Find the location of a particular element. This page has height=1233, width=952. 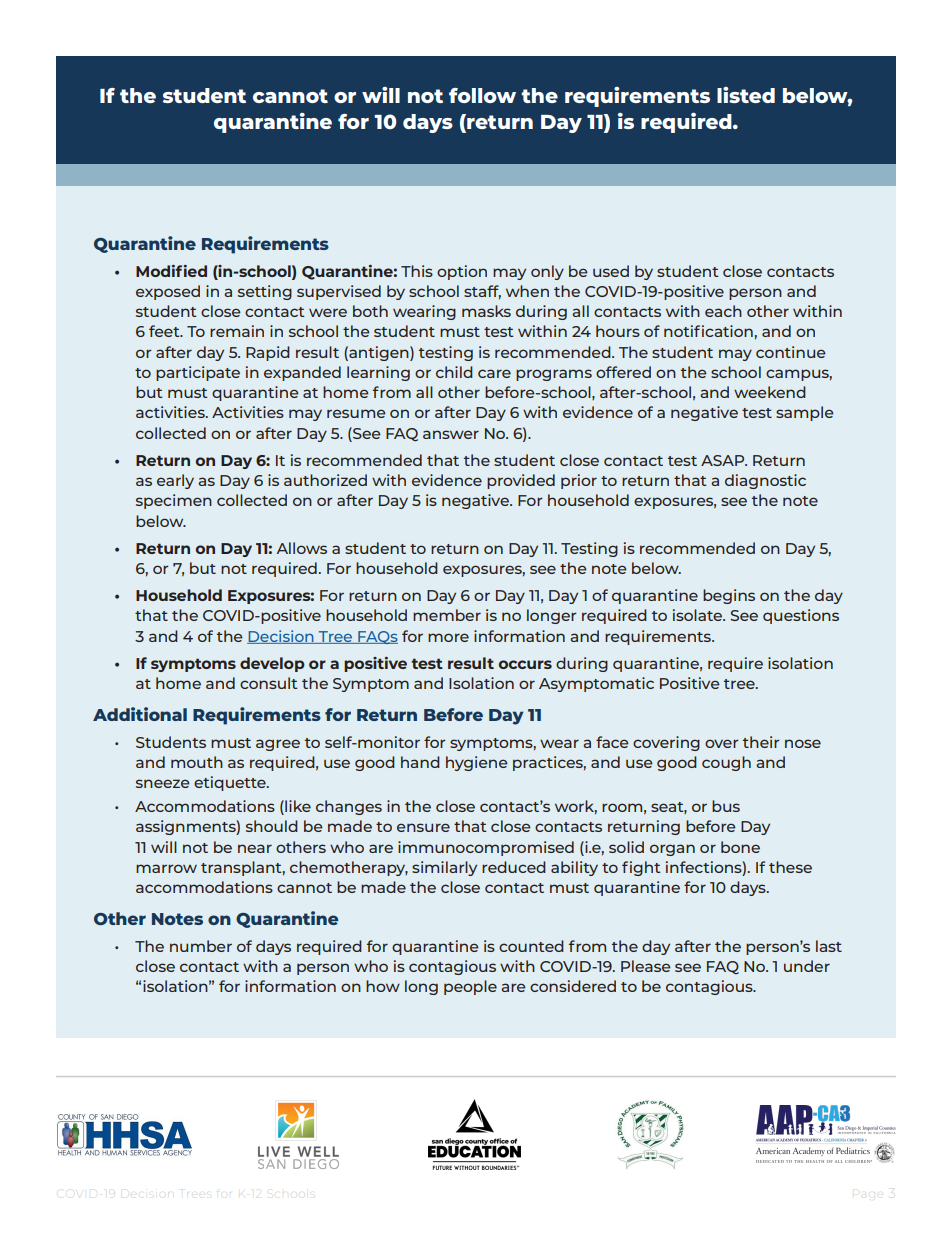

people is located at coordinates (470, 987).
